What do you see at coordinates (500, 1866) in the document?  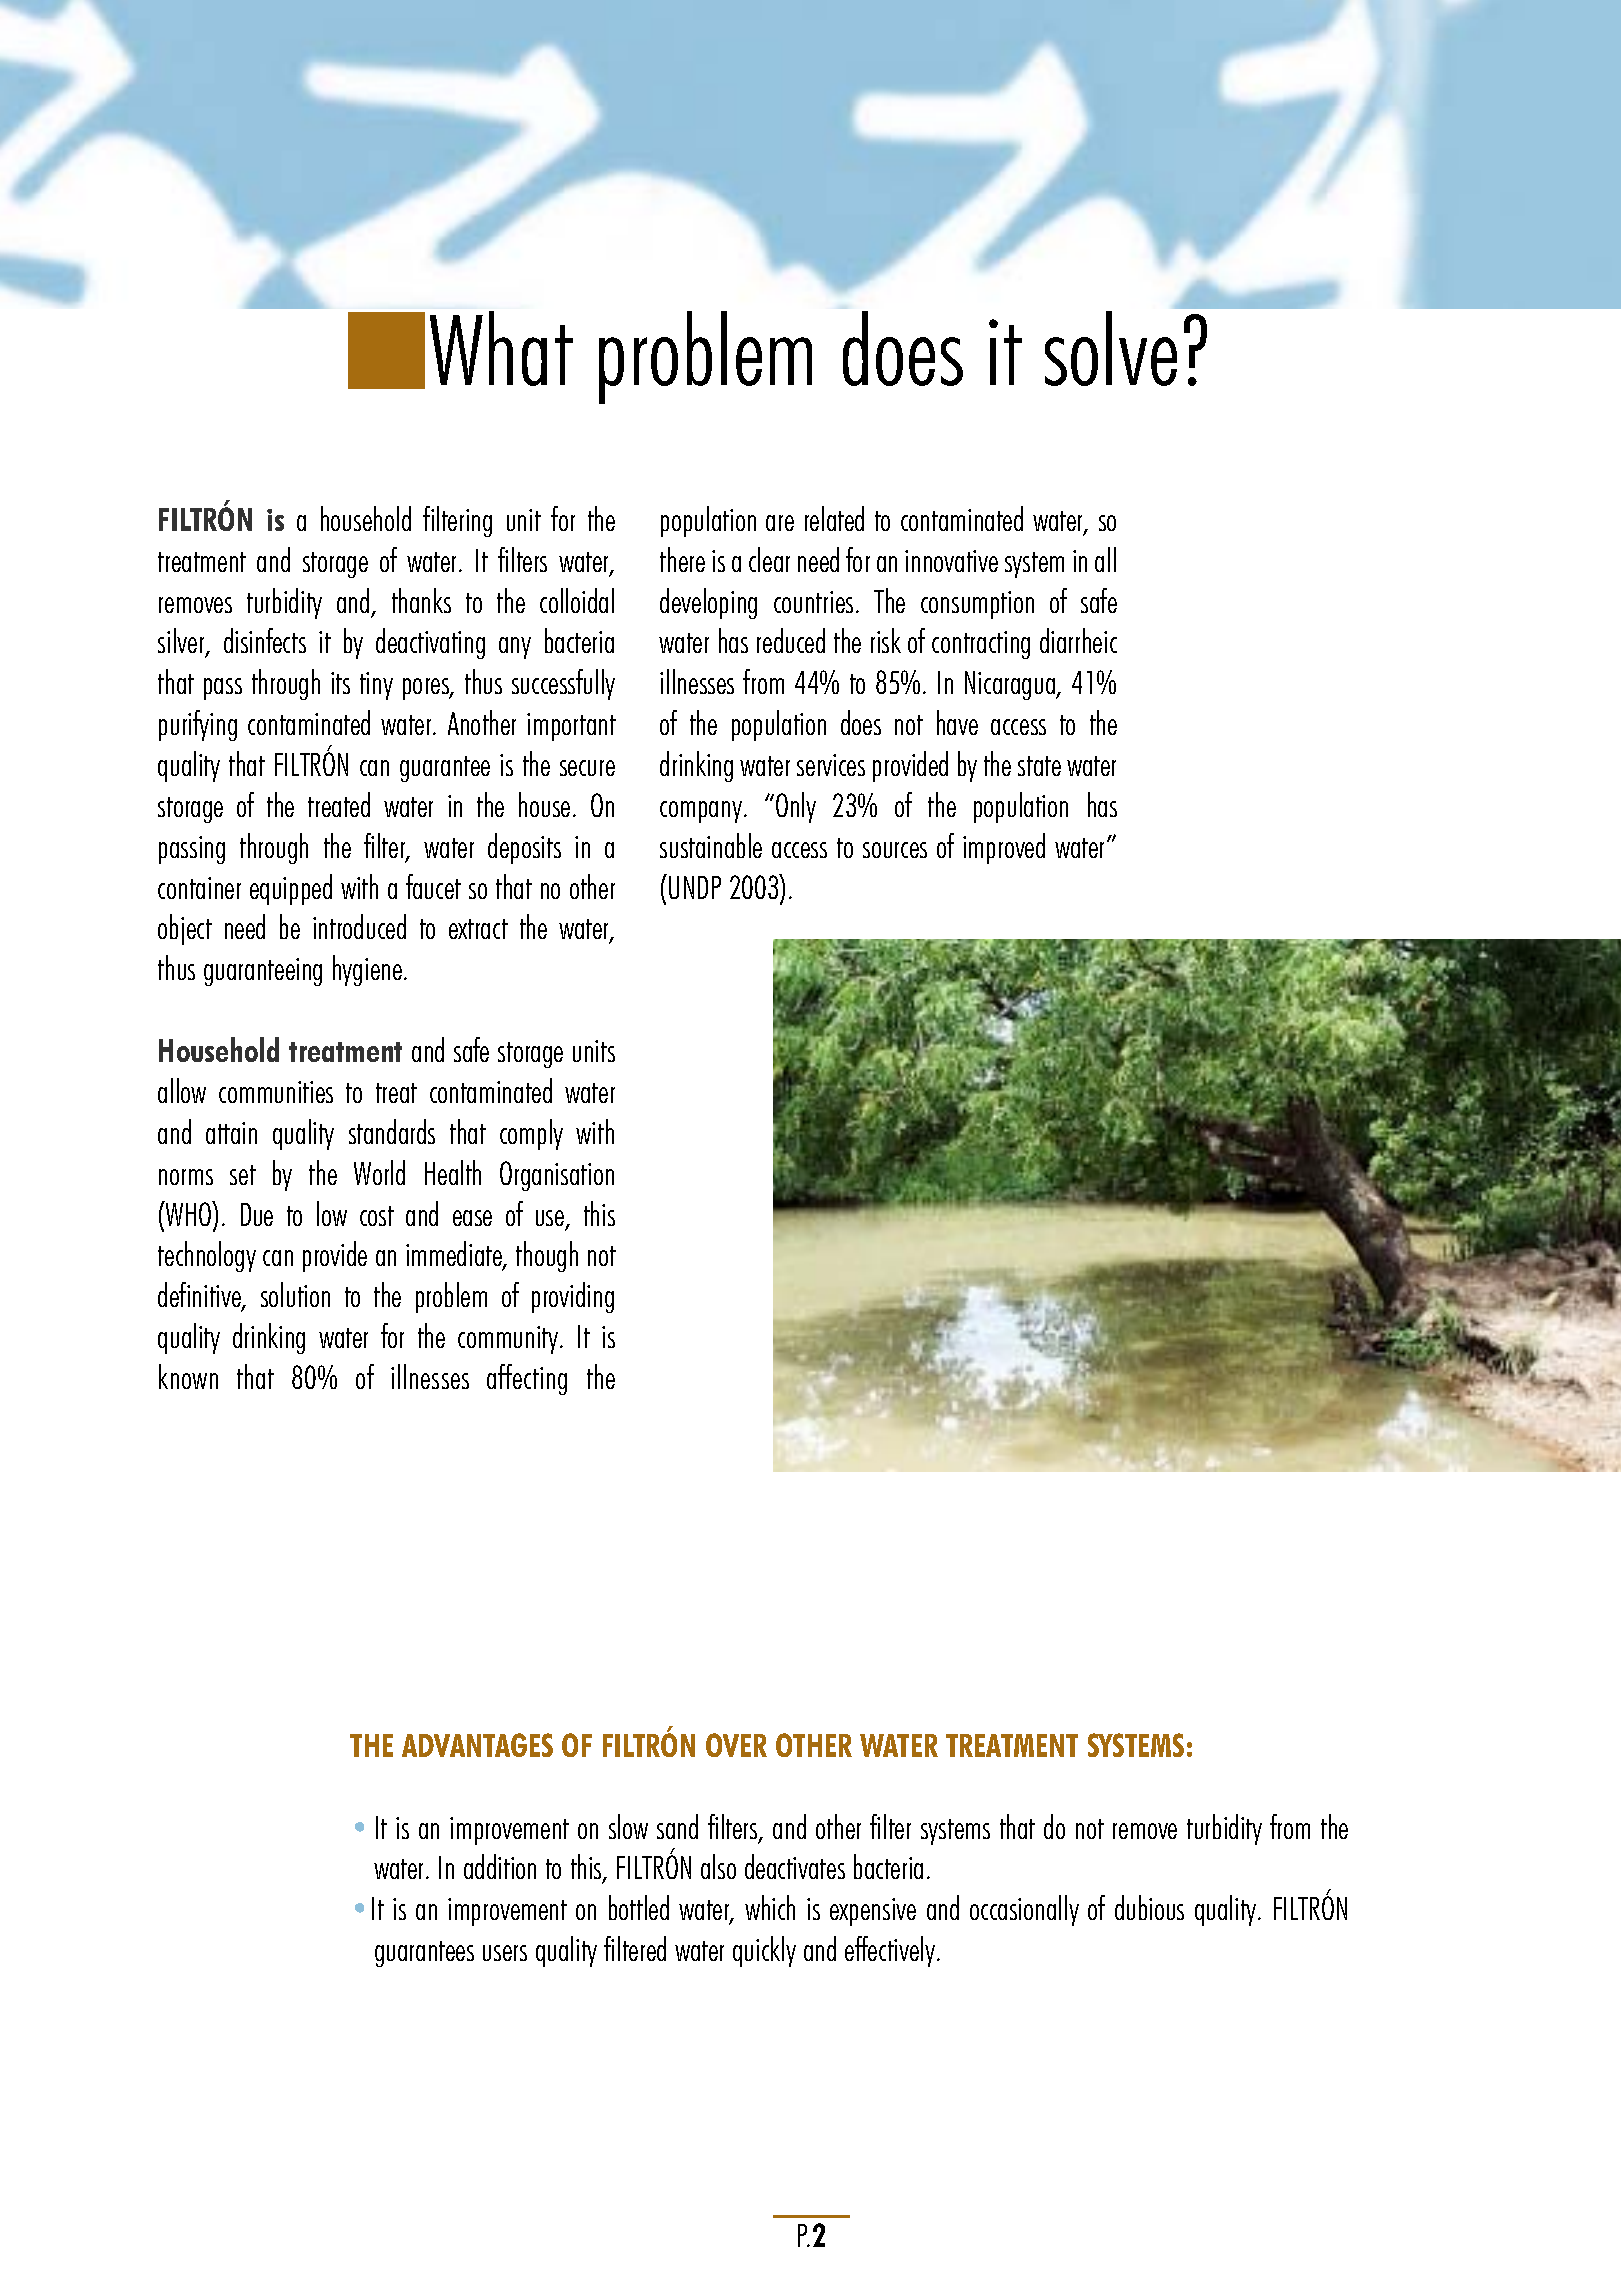 I see `addition` at bounding box center [500, 1866].
